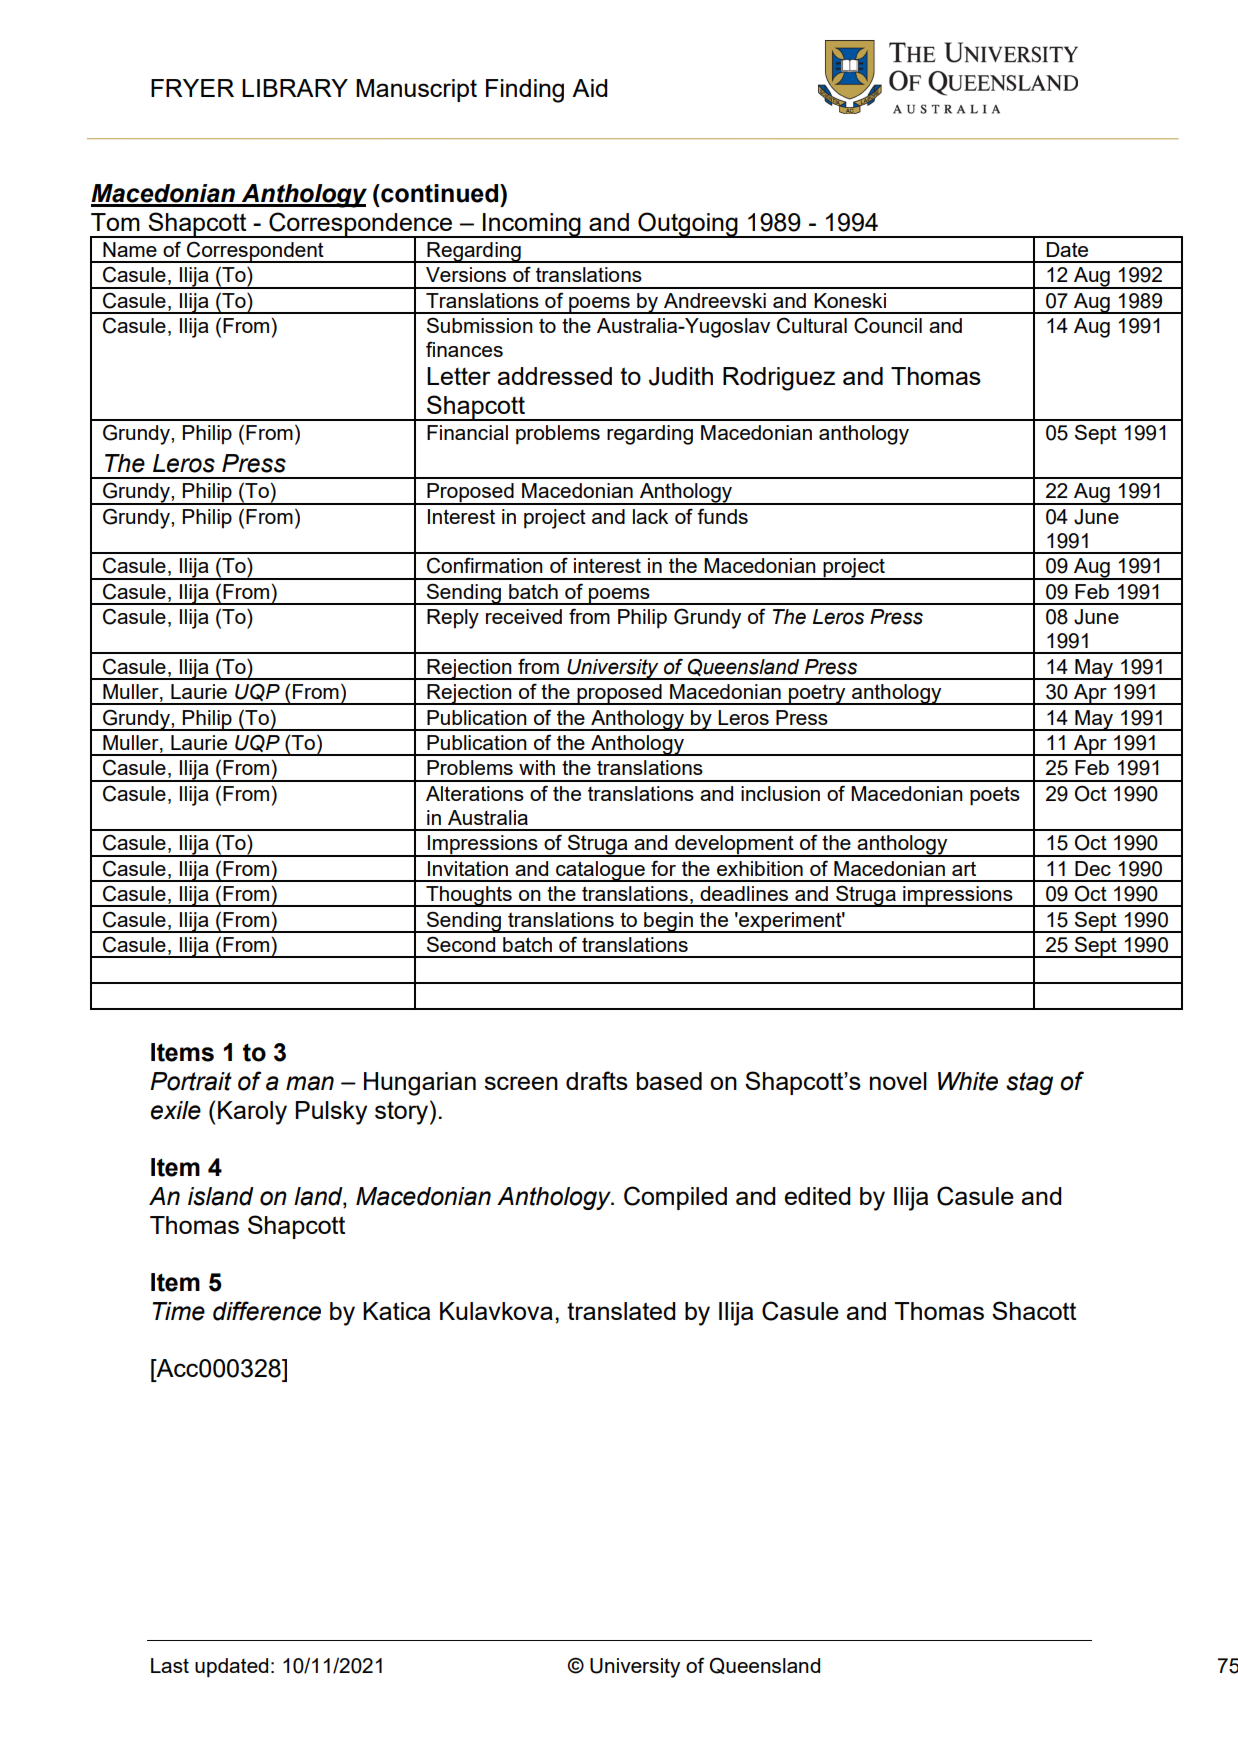 This document has height=1751, width=1238. Describe the element at coordinates (817, 1196) in the document. I see `edited` at that location.
